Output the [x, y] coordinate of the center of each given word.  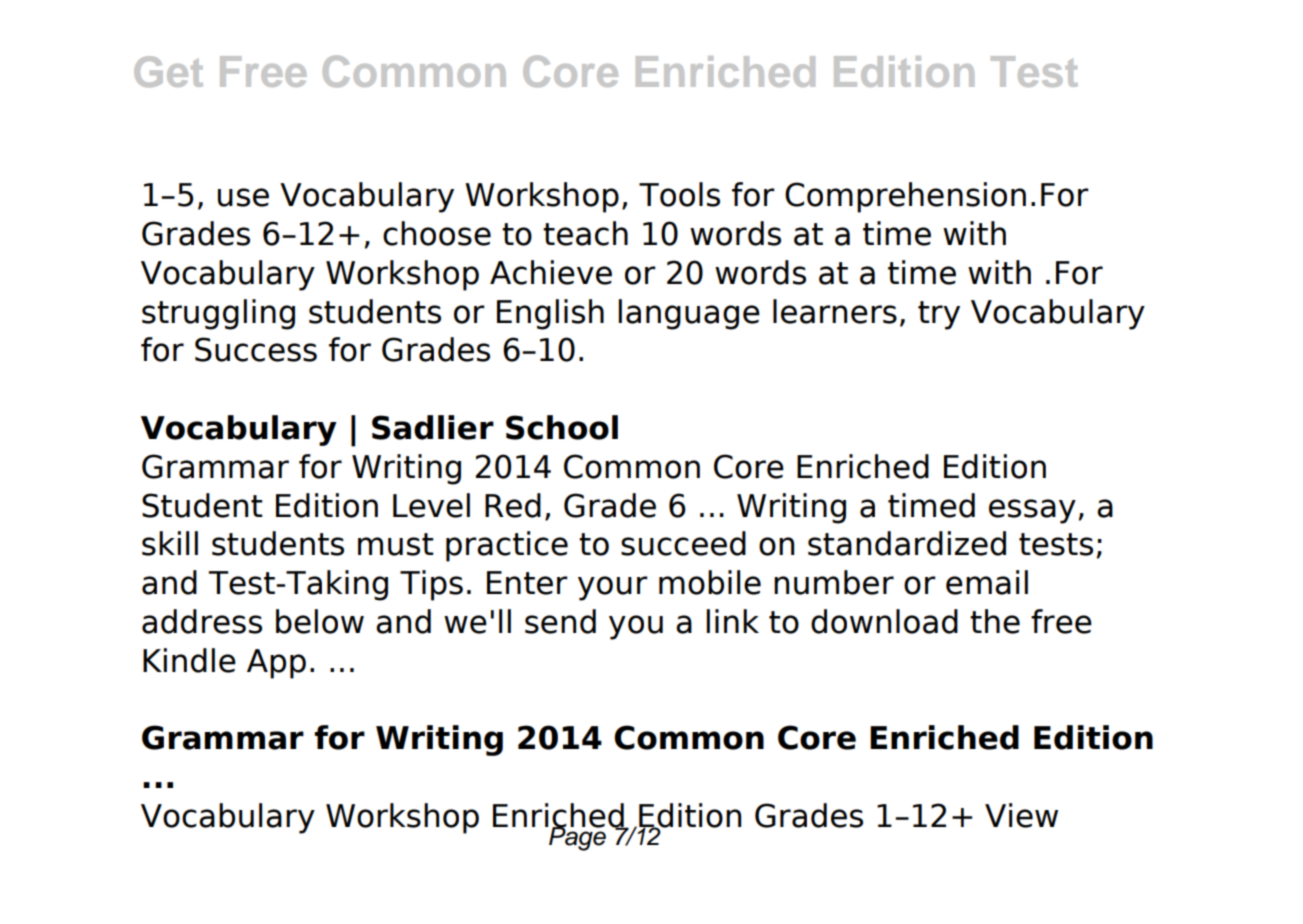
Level [431, 505]
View [1021, 815]
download [884, 621]
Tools [679, 194]
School [562, 427]
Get [168, 71]
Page [576, 837]
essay [1032, 511]
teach [585, 233]
